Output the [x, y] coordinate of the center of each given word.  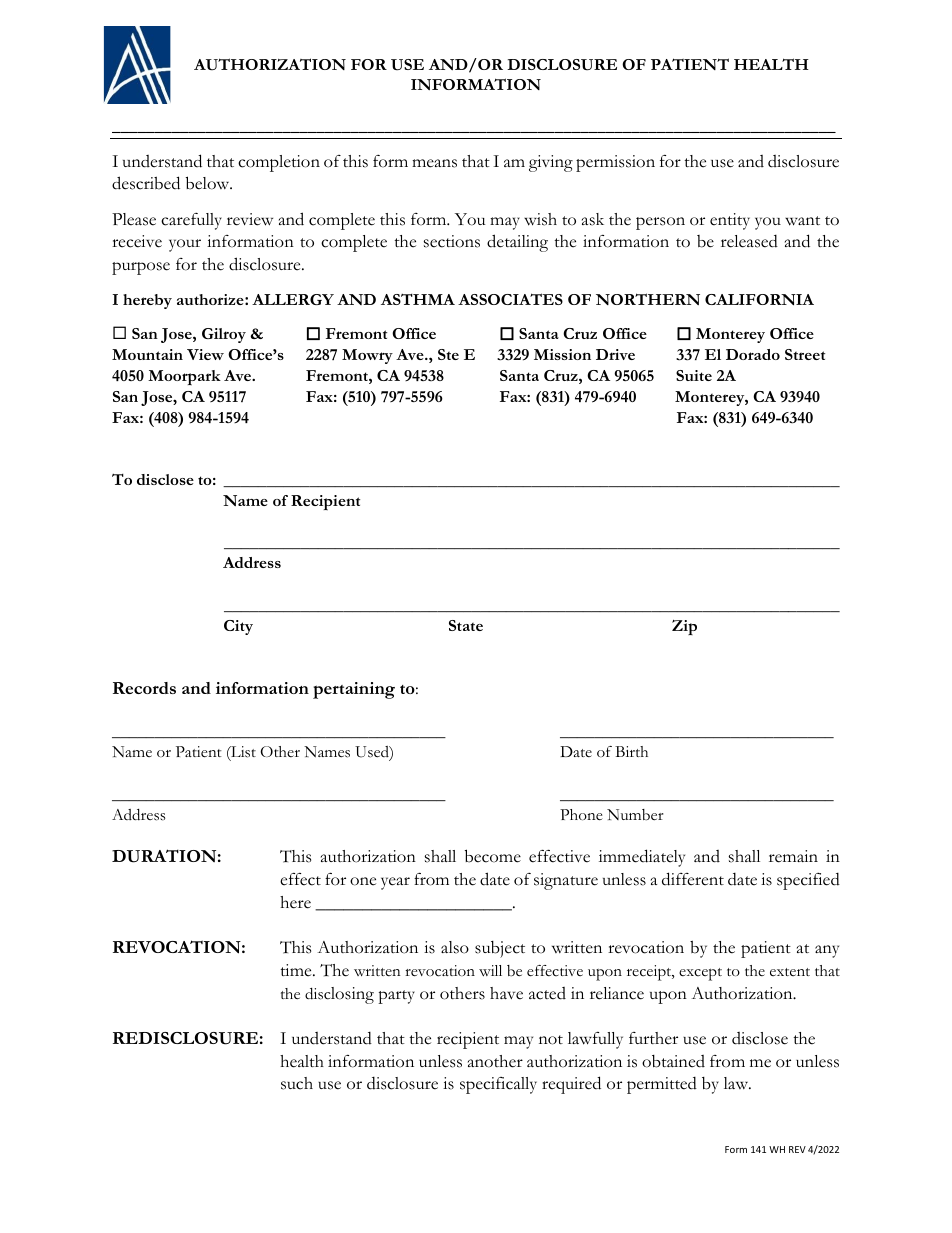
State [466, 625]
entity [730, 221]
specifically [498, 1085]
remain [793, 856]
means [434, 163]
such [297, 1083]
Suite [694, 375]
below [209, 183]
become [493, 856]
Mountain [147, 354]
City [238, 627]
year [395, 883]
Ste [448, 354]
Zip [684, 627]
